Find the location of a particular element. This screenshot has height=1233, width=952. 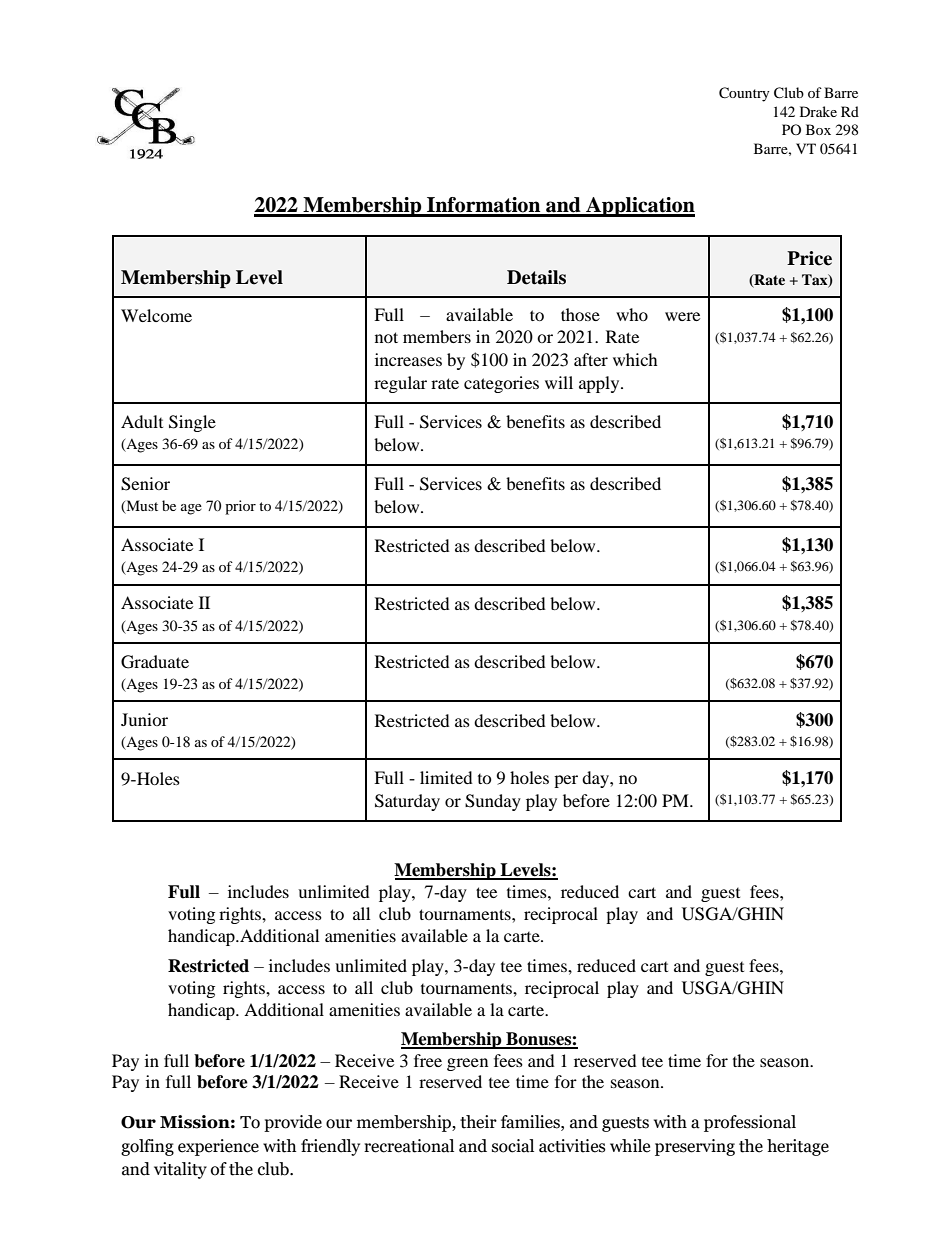

categories is located at coordinates (501, 384).
